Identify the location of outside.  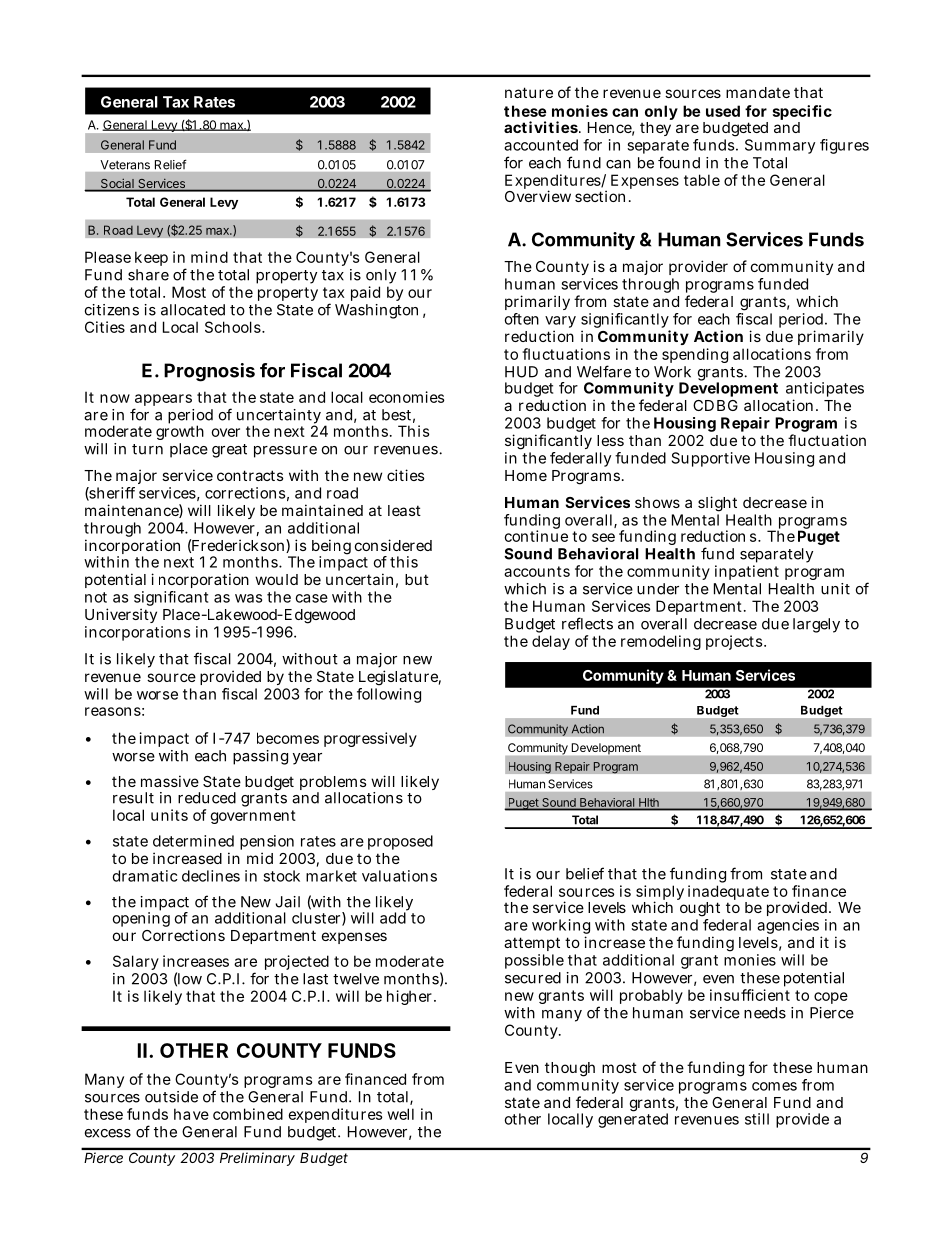
(171, 1097).
